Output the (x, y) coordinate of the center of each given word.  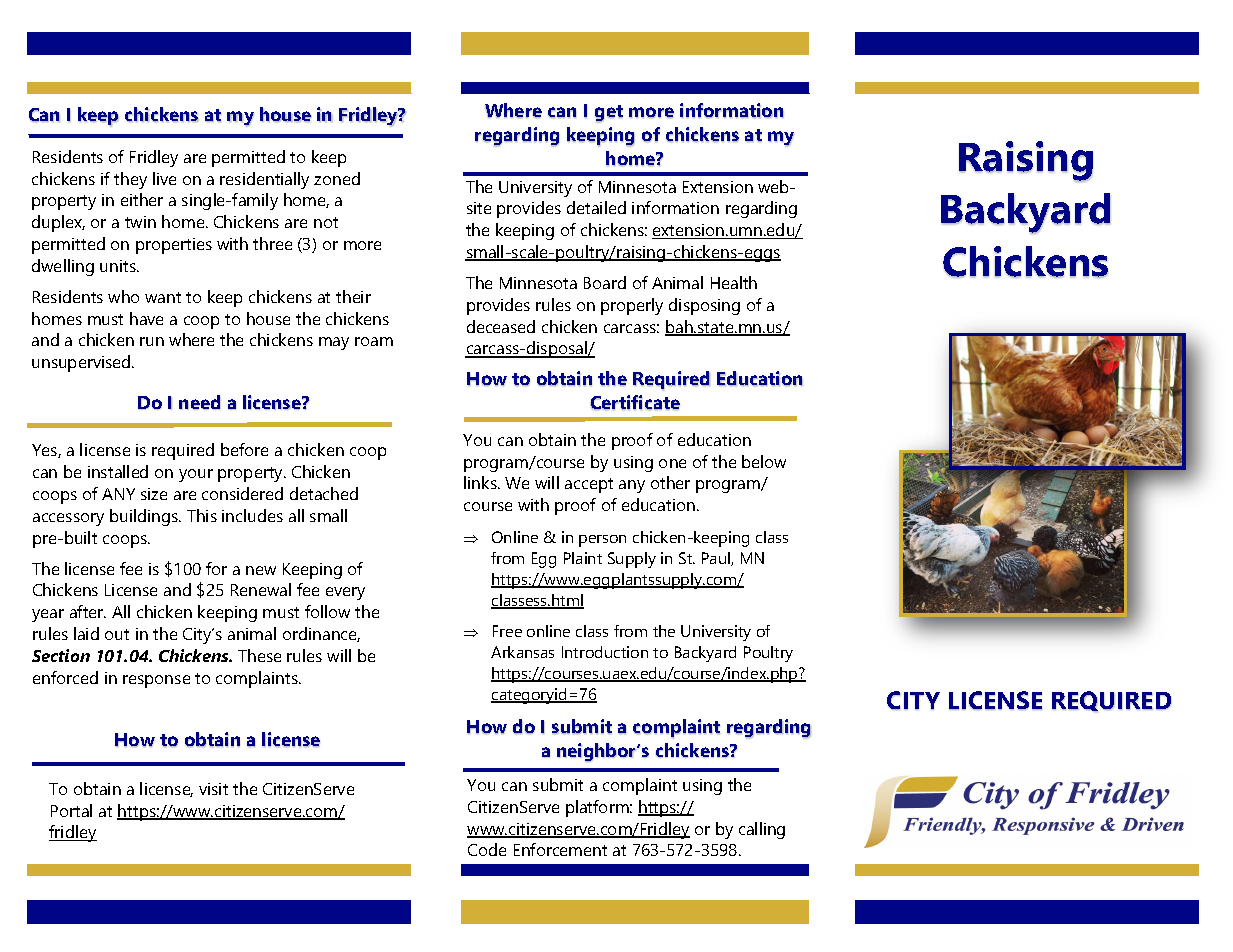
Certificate (635, 402)
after (88, 611)
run (152, 341)
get (609, 114)
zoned (337, 178)
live (164, 178)
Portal (71, 810)
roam (374, 341)
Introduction (605, 652)
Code (487, 849)
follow (327, 611)
